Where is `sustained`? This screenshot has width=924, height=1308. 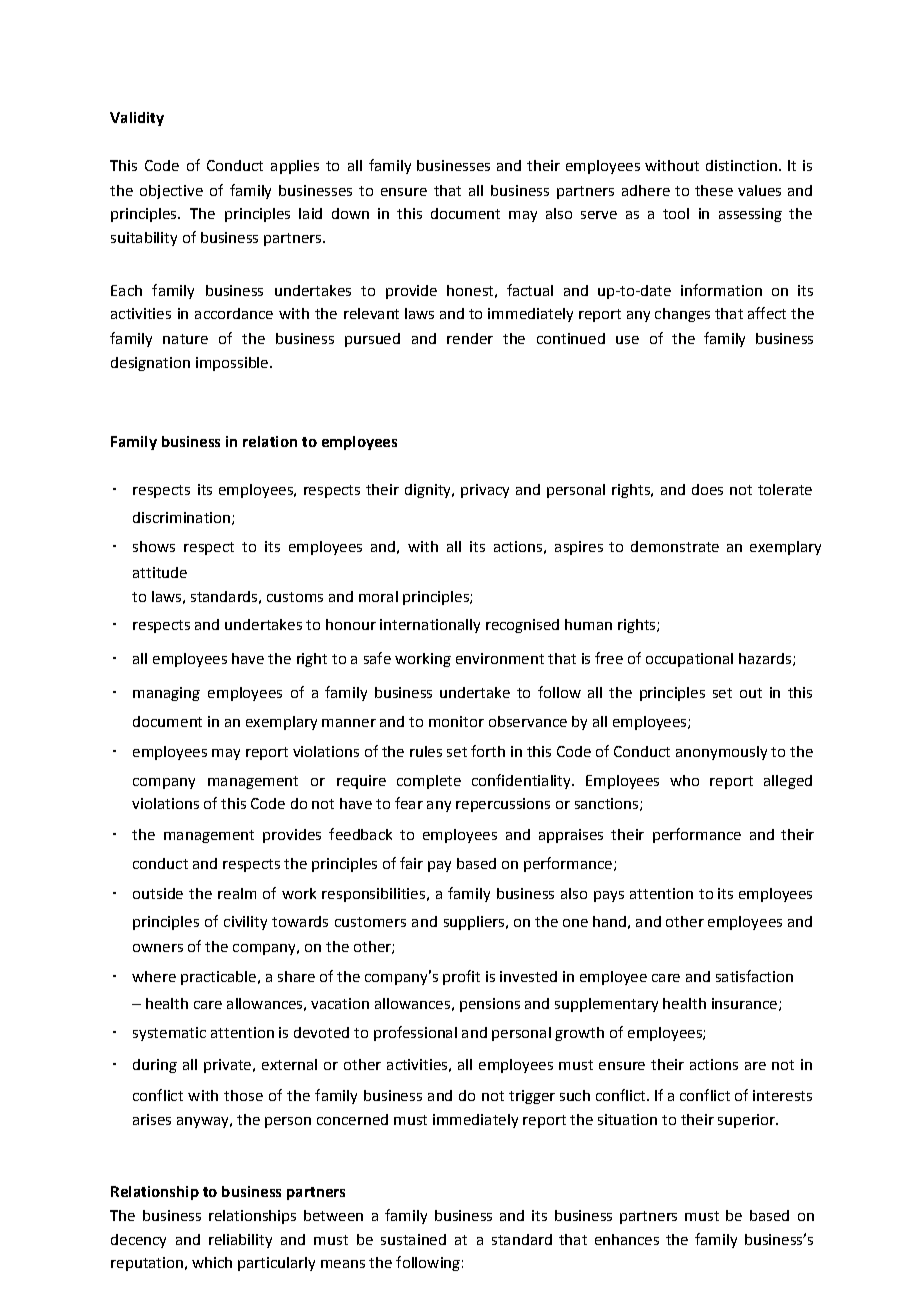
sustained is located at coordinates (413, 1239).
